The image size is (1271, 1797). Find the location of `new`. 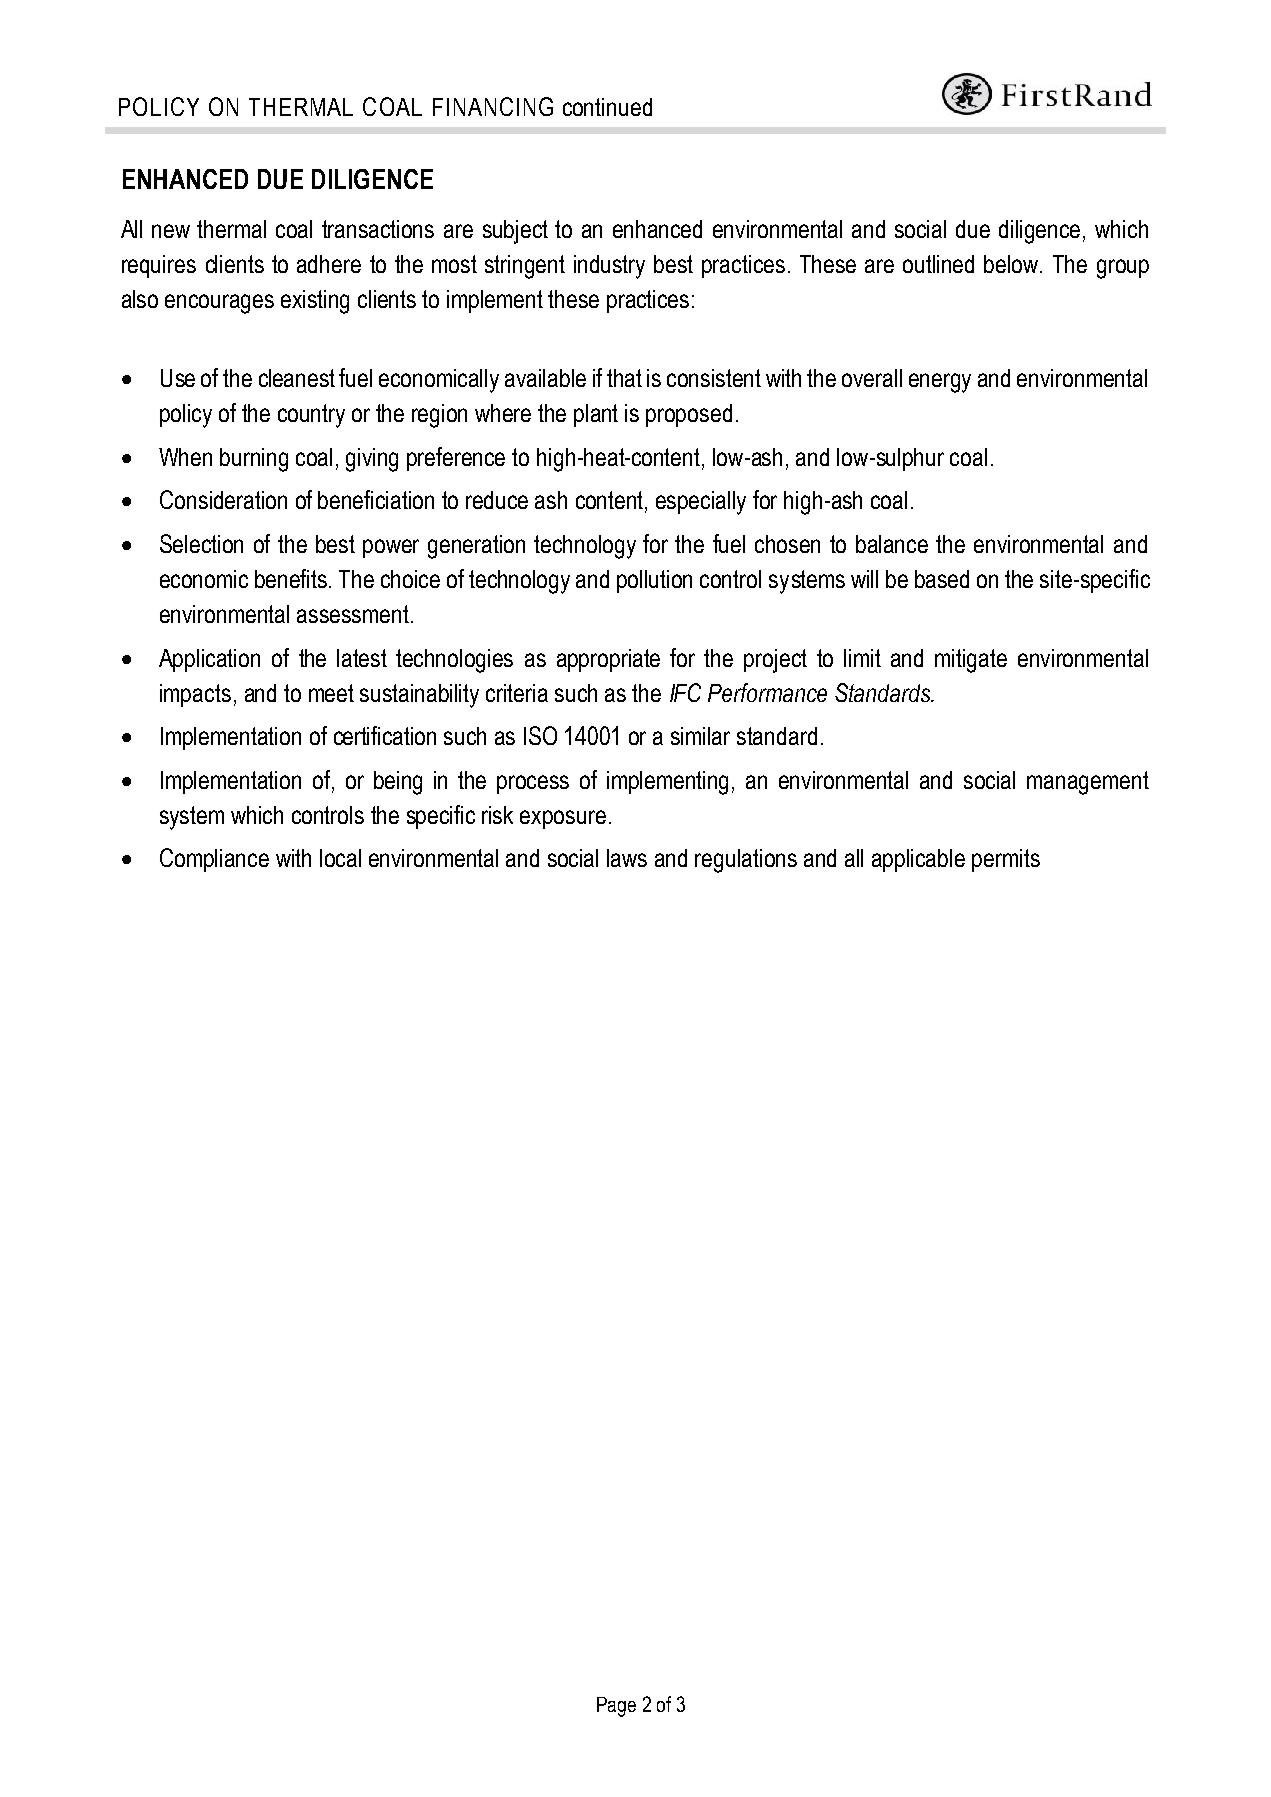

new is located at coordinates (171, 231).
